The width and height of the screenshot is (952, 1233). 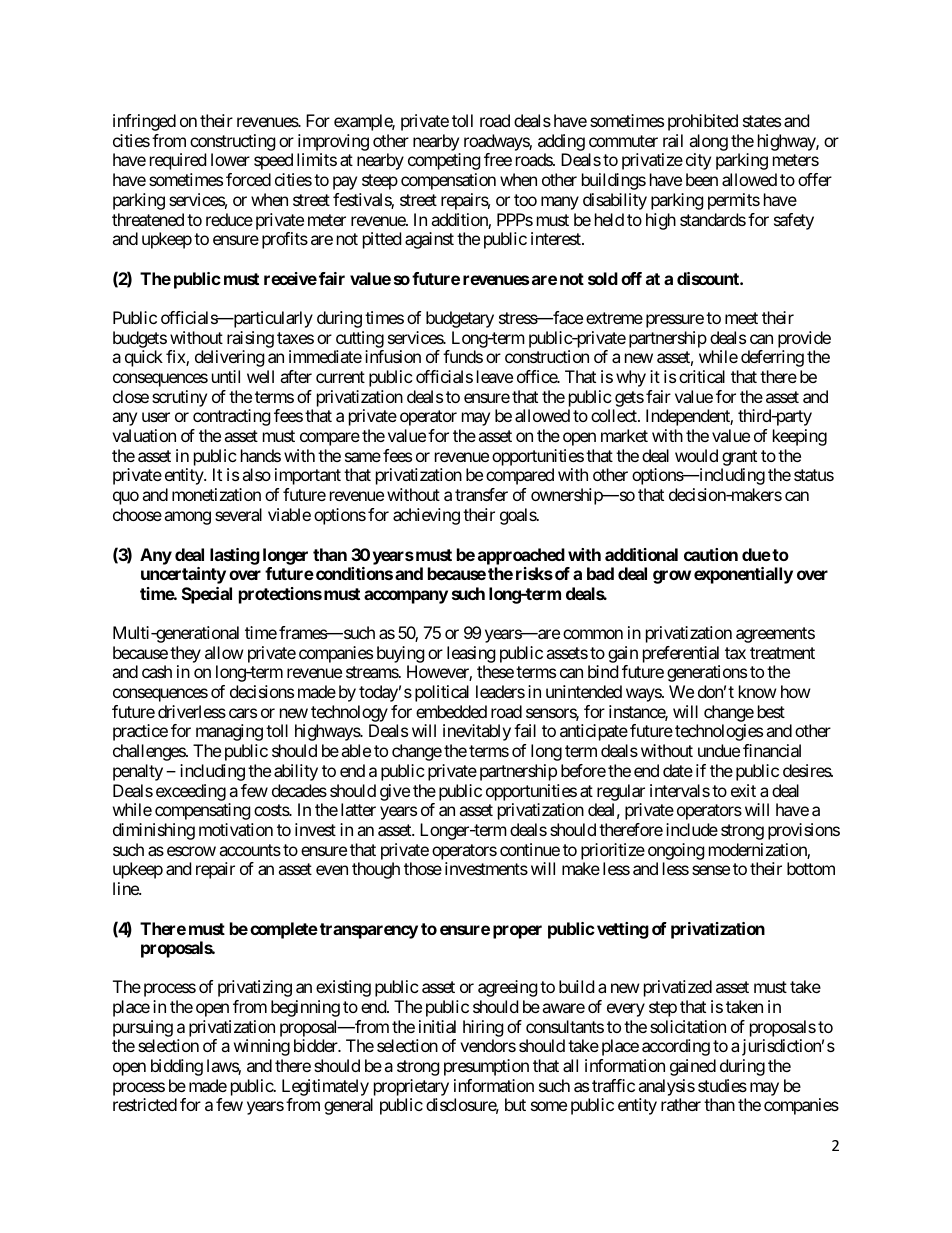 I want to click on bidding, so click(x=177, y=1067).
